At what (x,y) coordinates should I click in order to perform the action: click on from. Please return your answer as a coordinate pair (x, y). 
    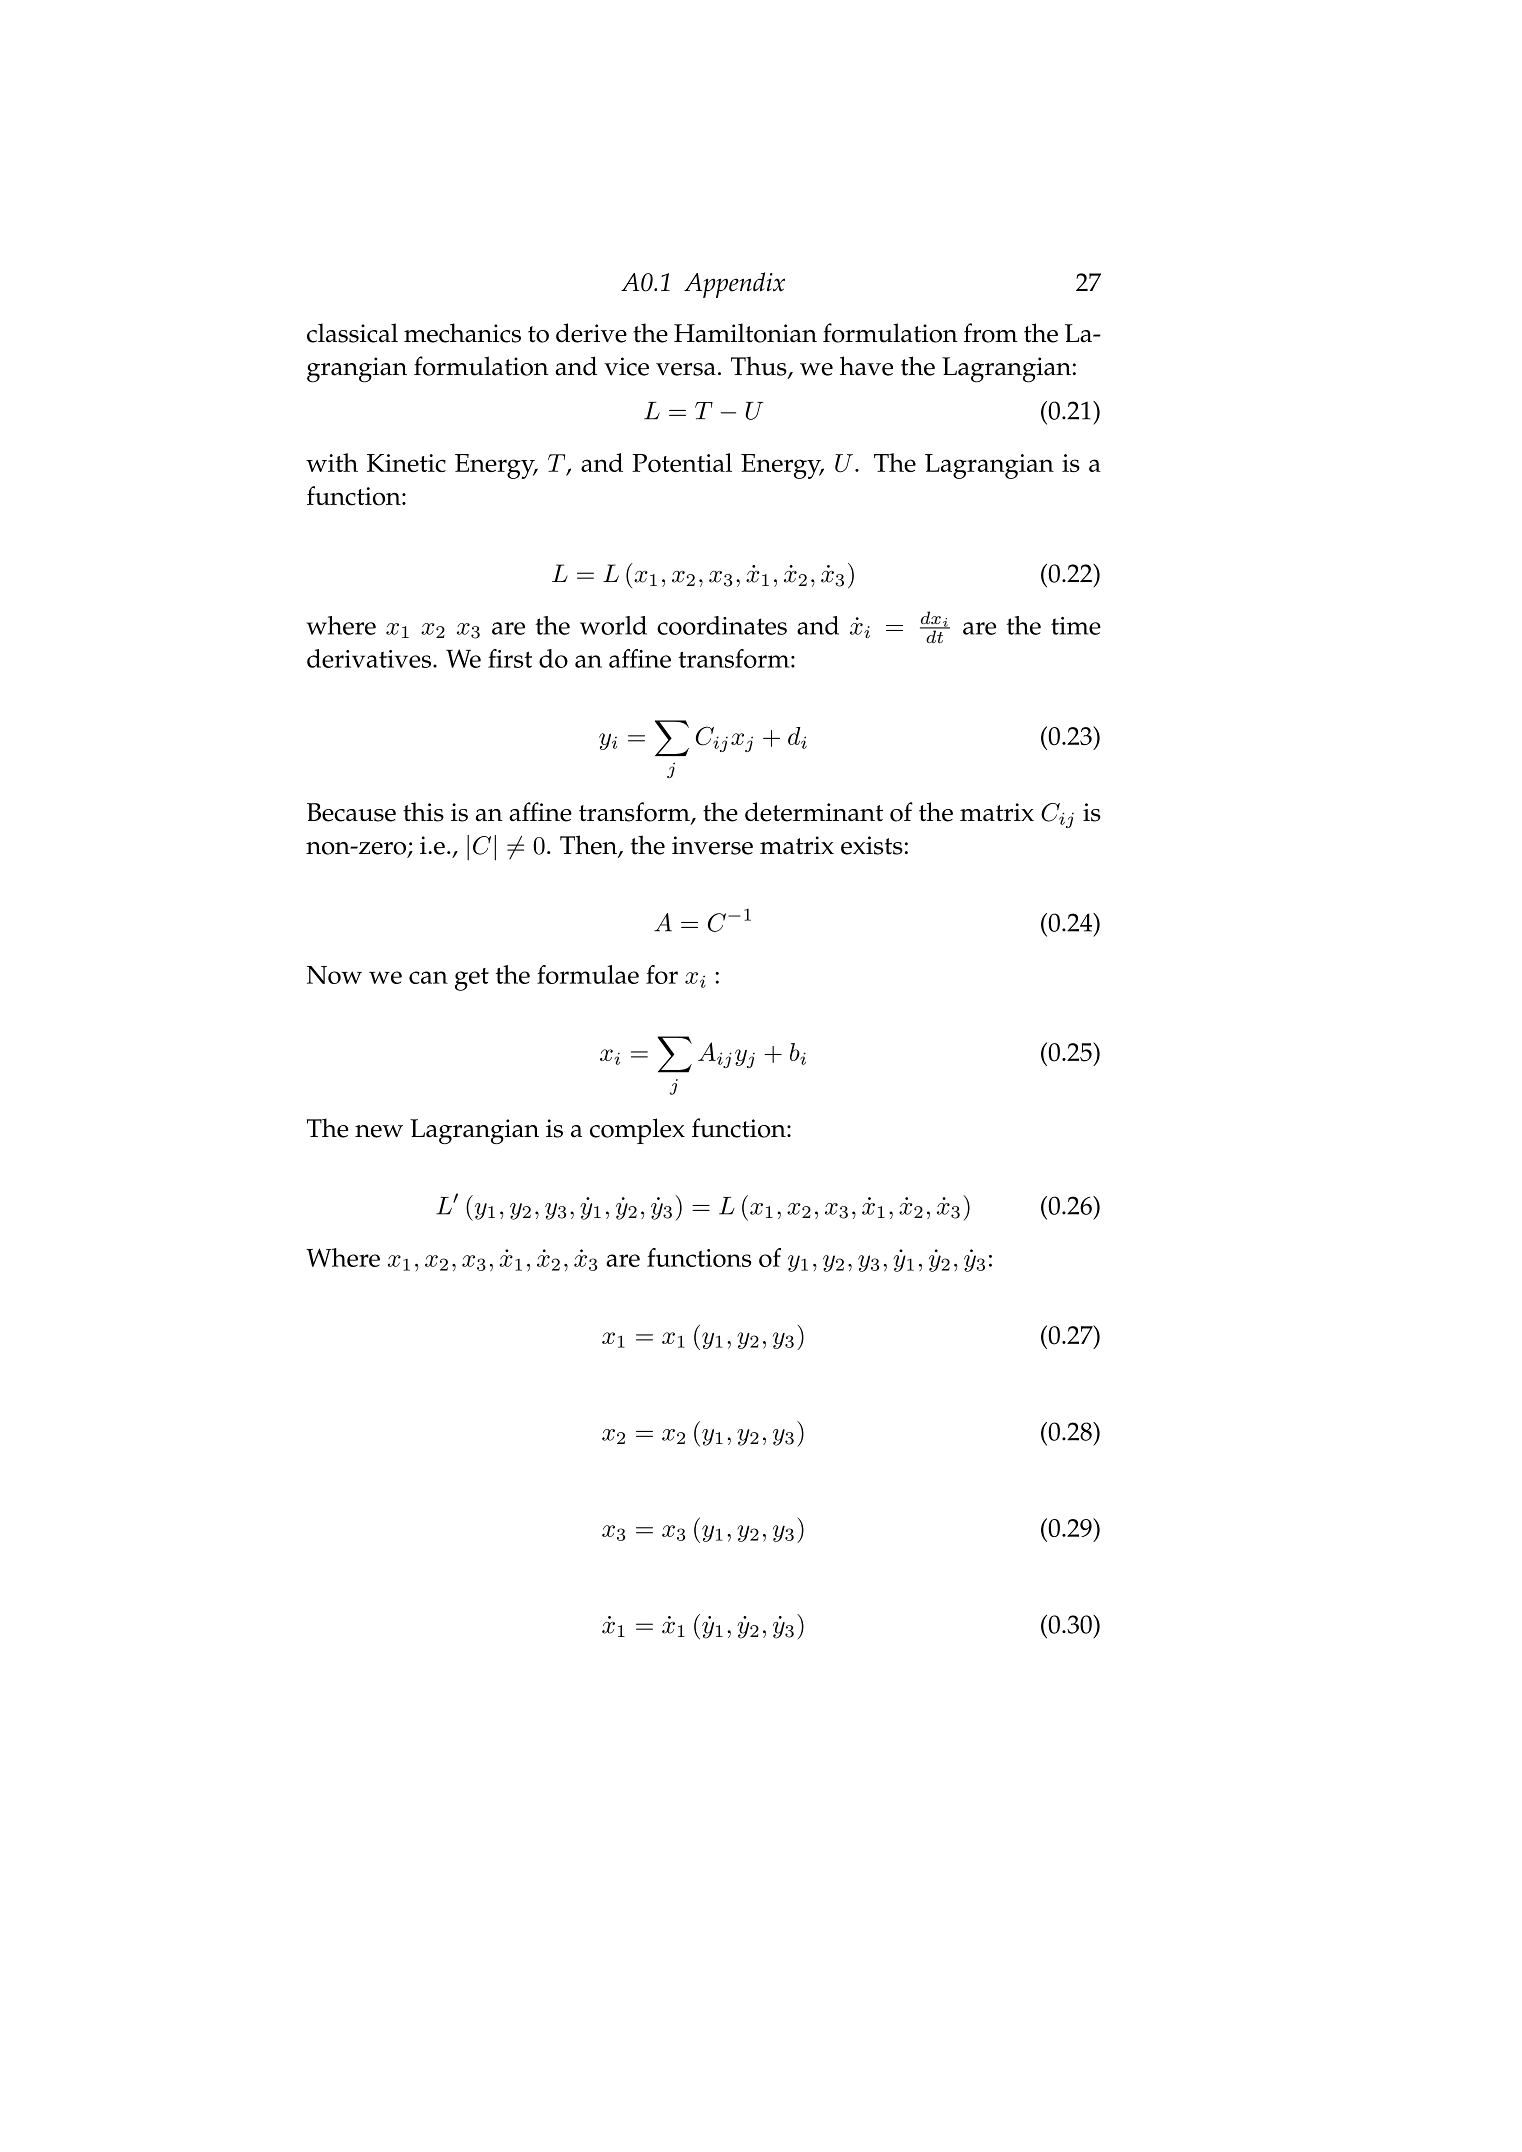
    Looking at the image, I should click on (991, 333).
